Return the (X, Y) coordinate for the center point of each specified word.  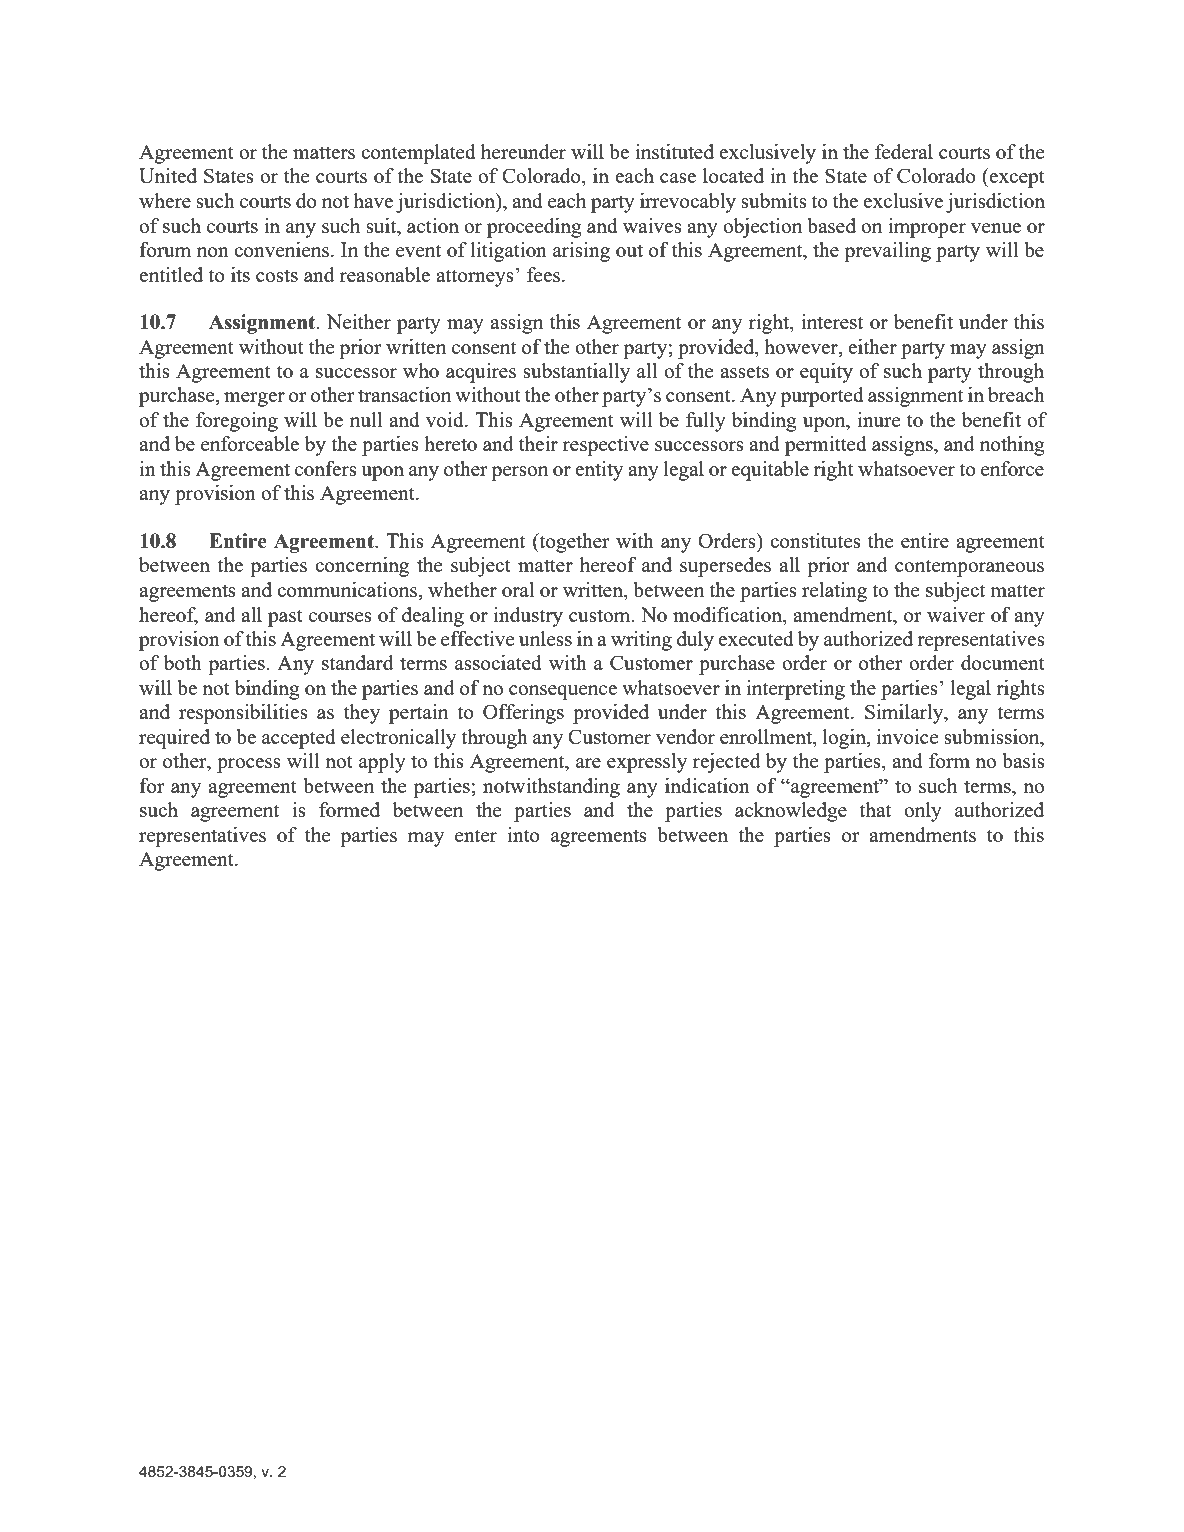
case (678, 178)
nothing (1012, 446)
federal (904, 151)
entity (599, 471)
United (168, 175)
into (524, 834)
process (249, 765)
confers (326, 468)
